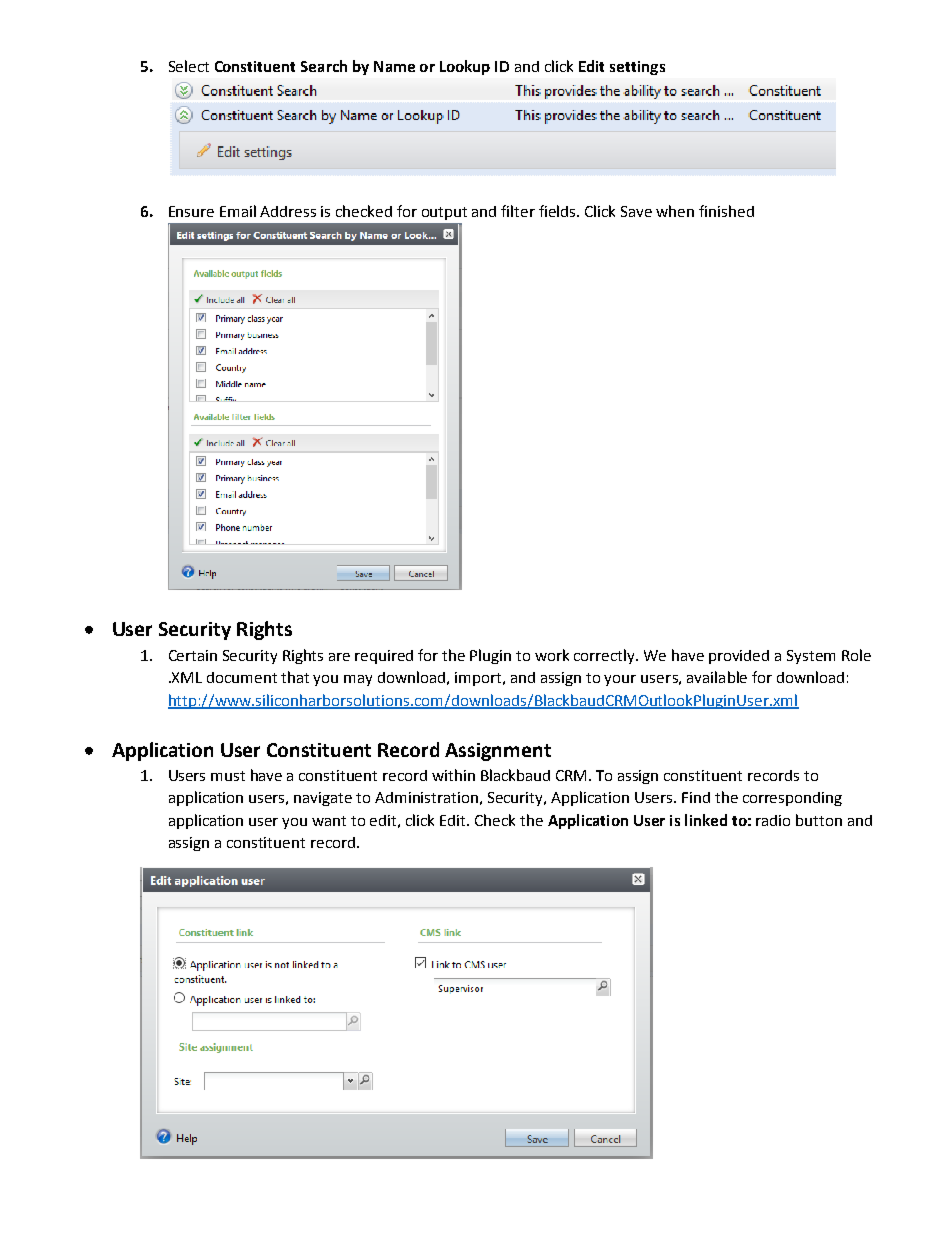 Image resolution: width=952 pixels, height=1233 pixels. I want to click on navigate, so click(323, 799).
